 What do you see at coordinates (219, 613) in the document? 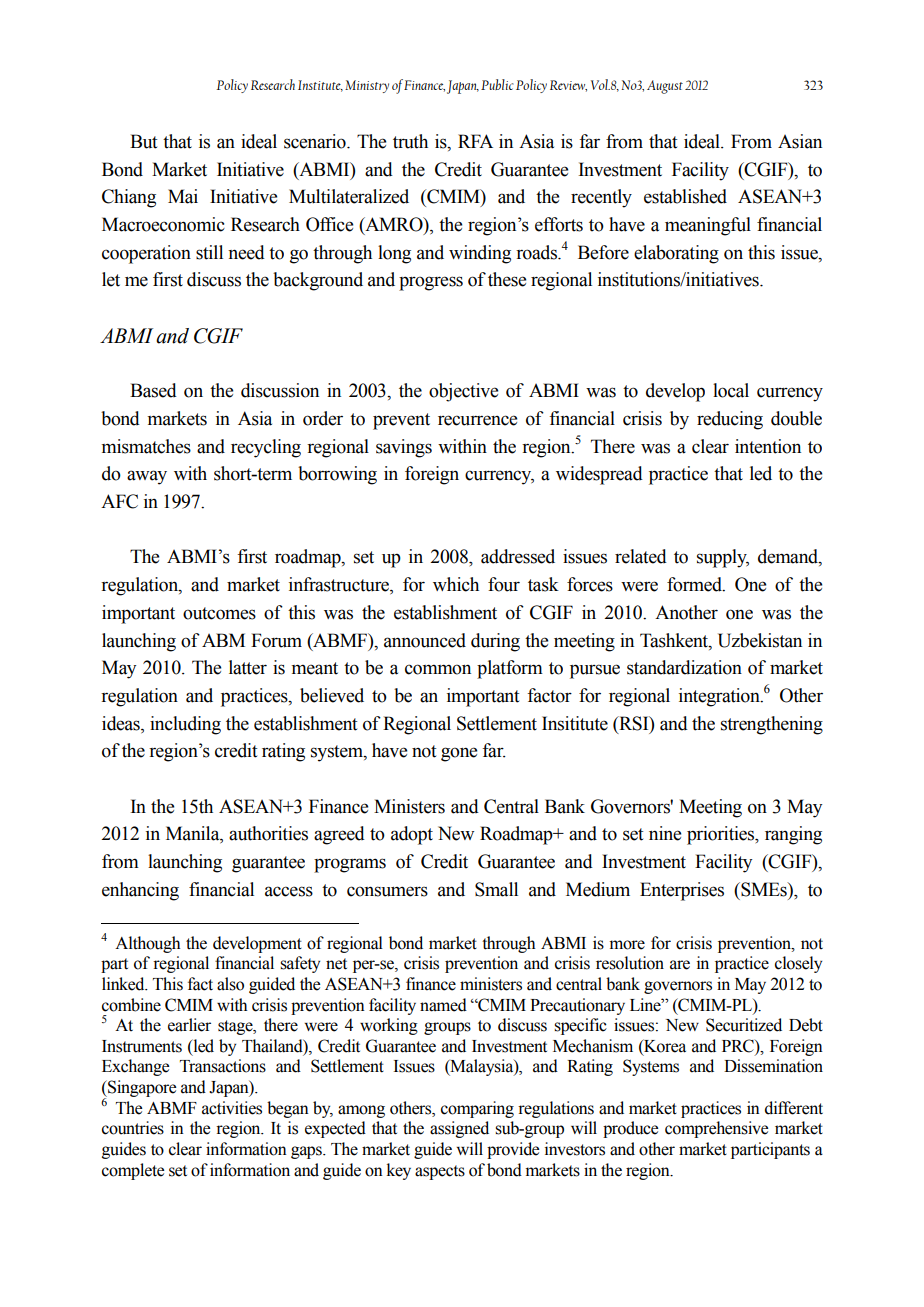
I see `outcomes` at bounding box center [219, 613].
